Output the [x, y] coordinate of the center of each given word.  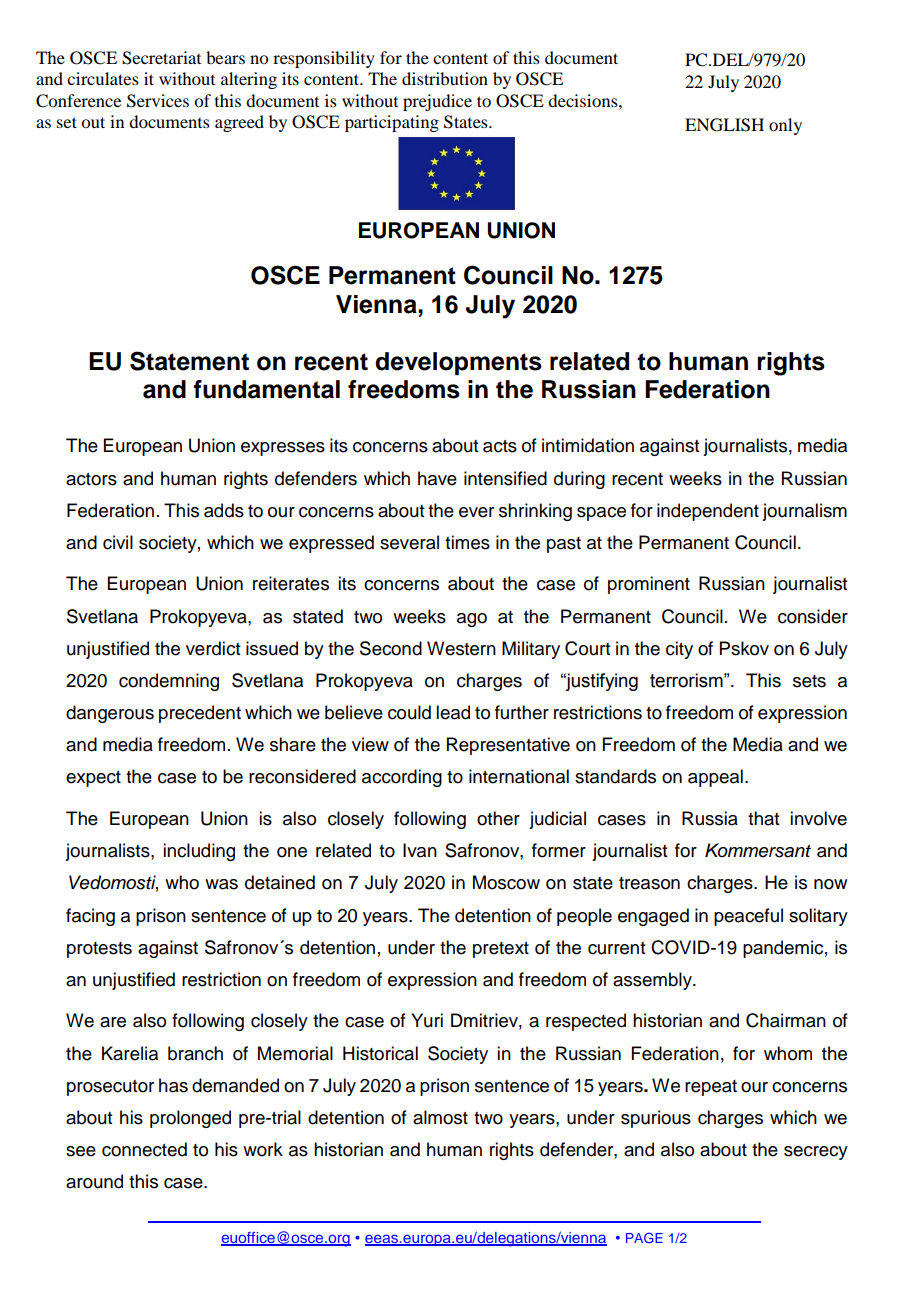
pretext [501, 950]
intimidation [588, 445]
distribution [445, 78]
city [679, 650]
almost [440, 1117]
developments [458, 363]
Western [461, 648]
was [221, 884]
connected [144, 1149]
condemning [169, 682]
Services [158, 101]
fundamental [266, 389]
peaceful [748, 917]
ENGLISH [724, 125]
